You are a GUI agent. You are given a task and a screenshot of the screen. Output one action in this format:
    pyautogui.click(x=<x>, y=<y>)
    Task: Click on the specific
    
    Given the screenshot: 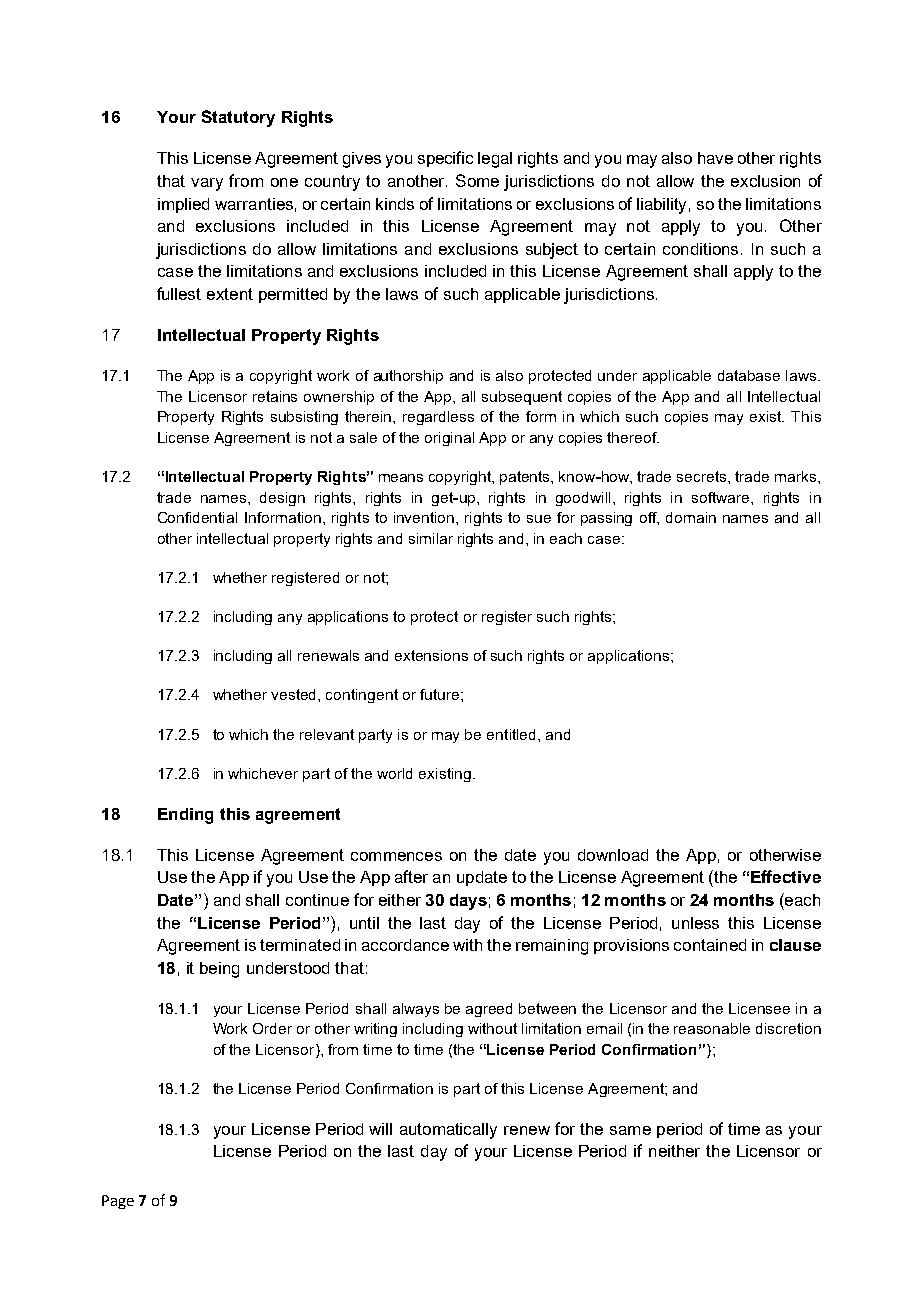 What is the action you would take?
    pyautogui.click(x=445, y=159)
